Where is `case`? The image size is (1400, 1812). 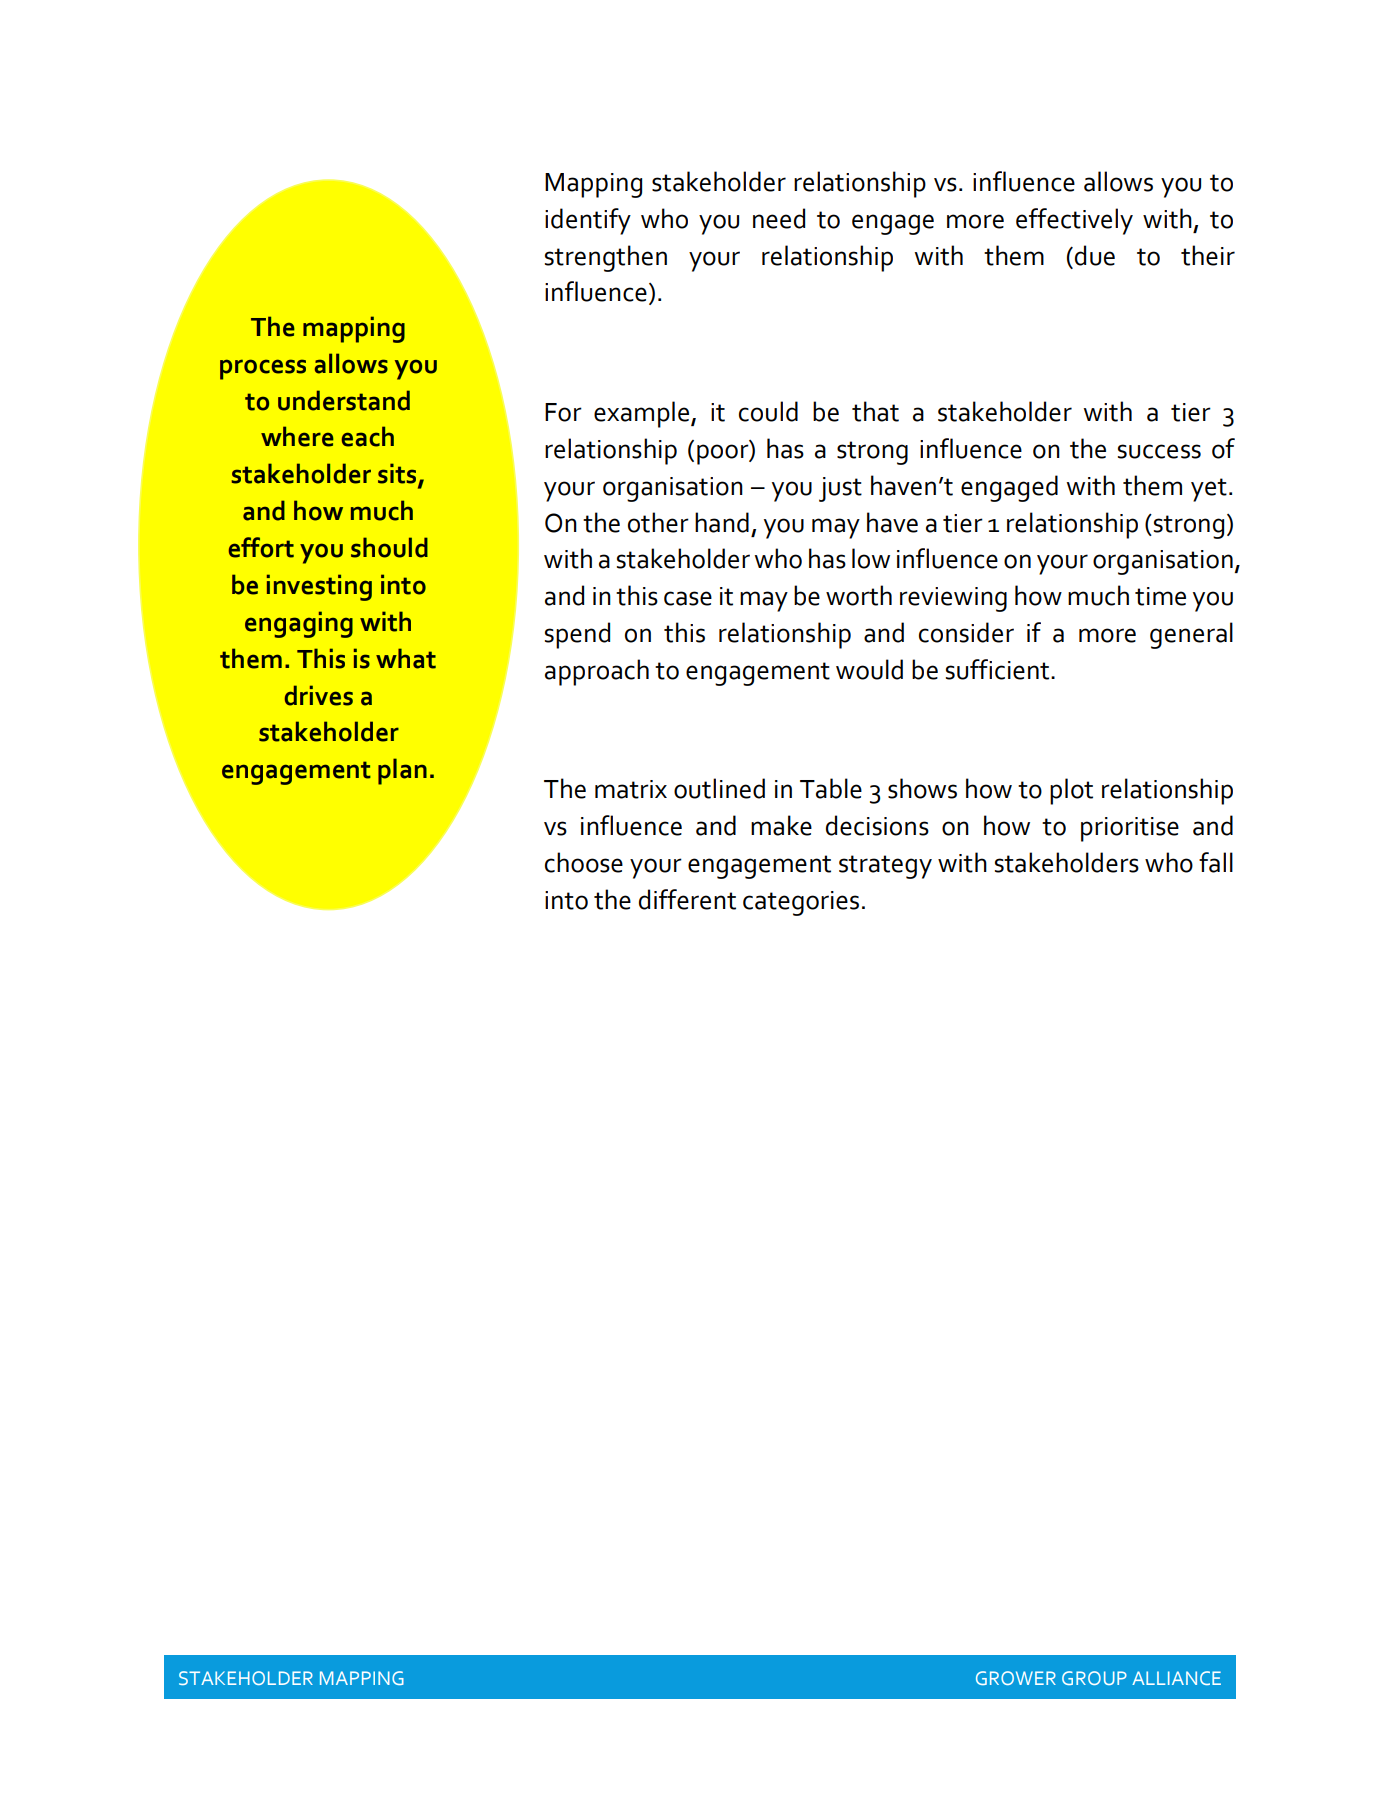
case is located at coordinates (688, 598).
